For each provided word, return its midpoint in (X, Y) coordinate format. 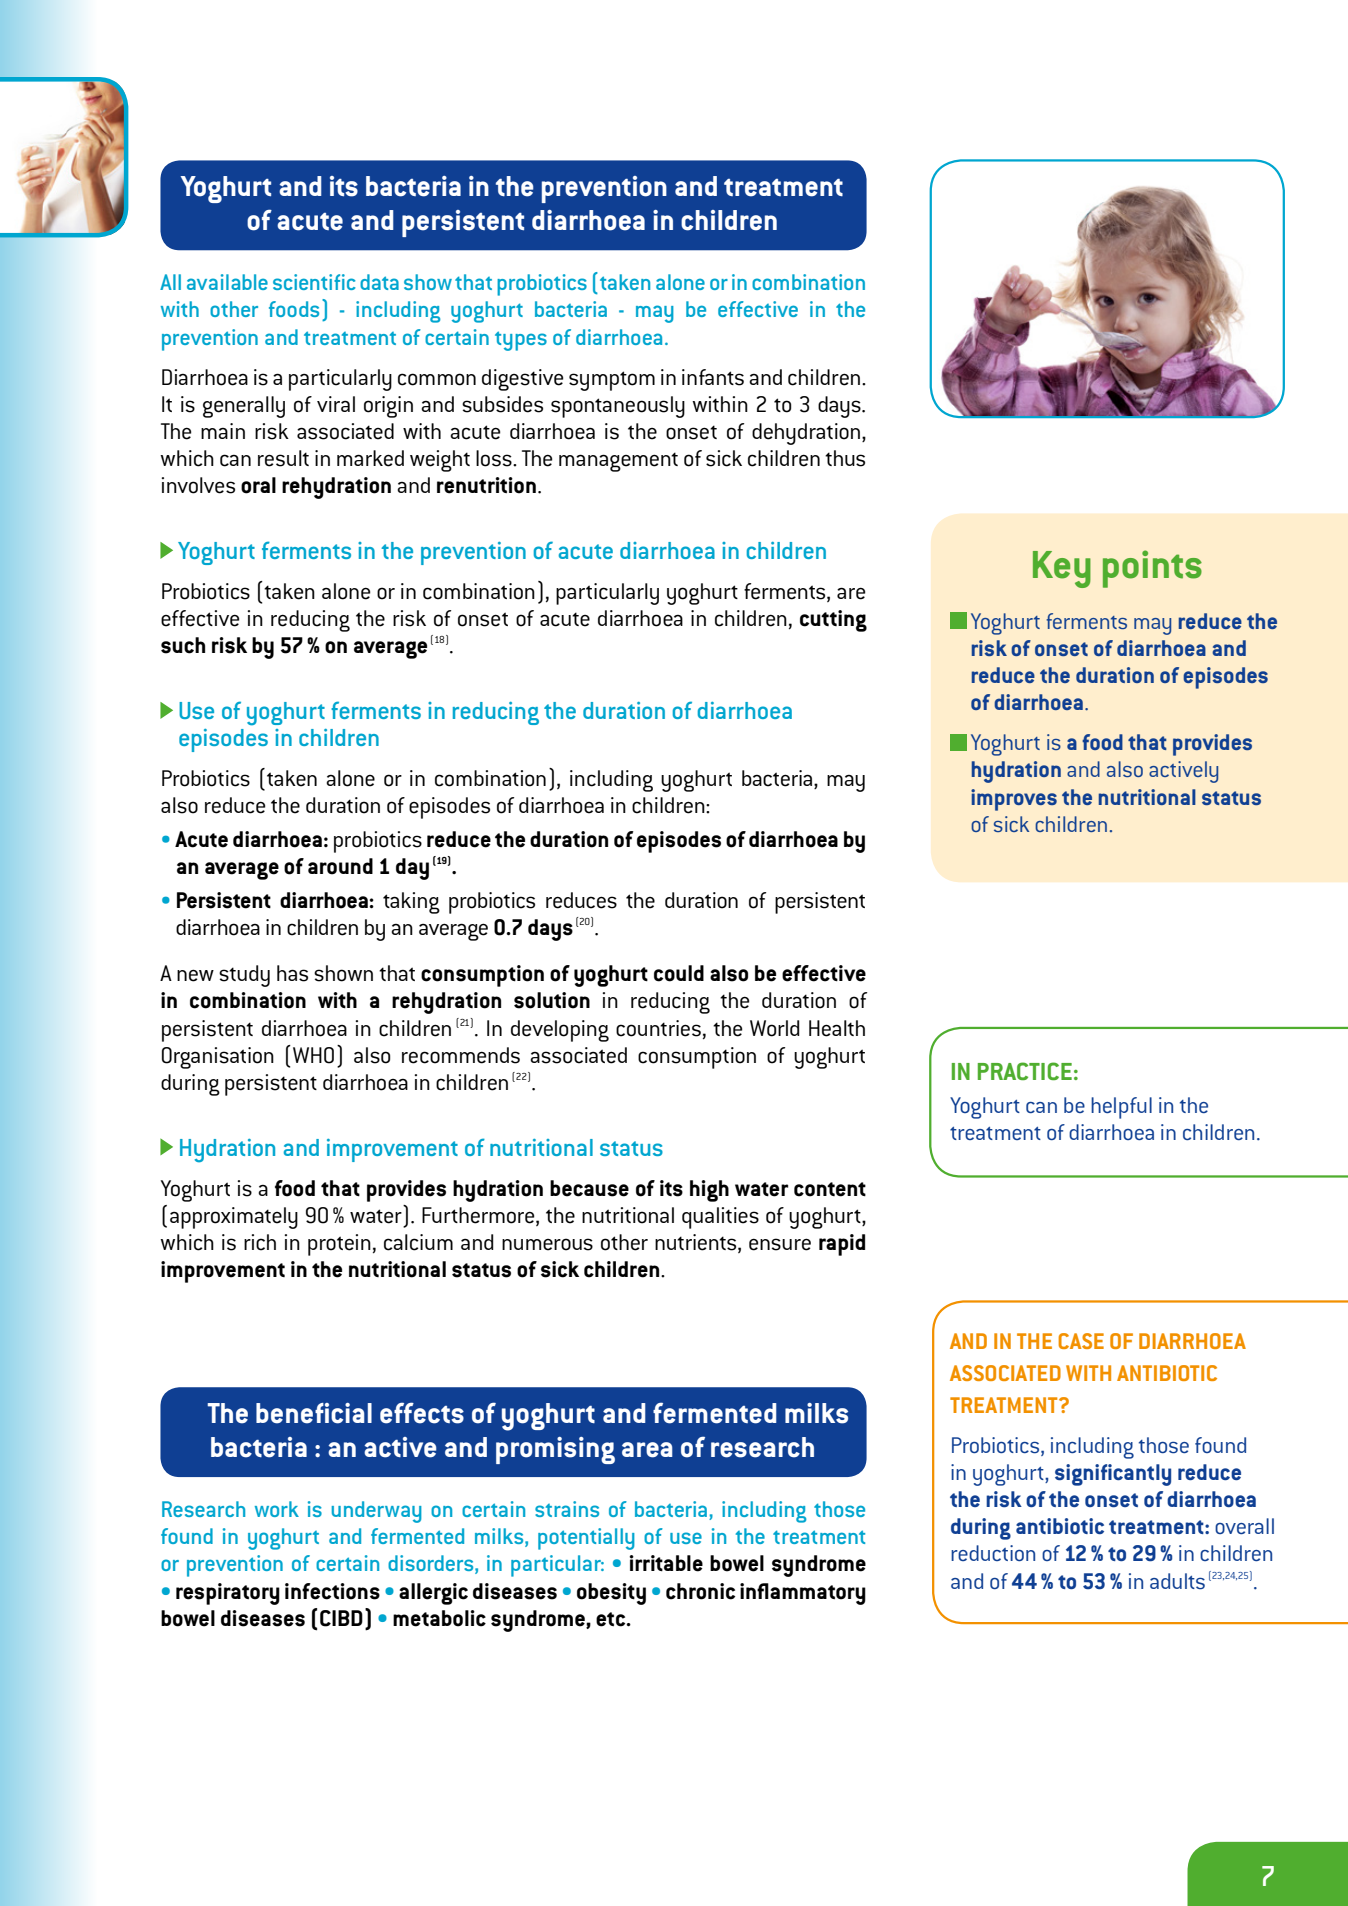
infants (713, 377)
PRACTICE (1025, 1071)
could (679, 973)
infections (332, 1591)
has (292, 973)
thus (845, 458)
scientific (314, 282)
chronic (700, 1591)
